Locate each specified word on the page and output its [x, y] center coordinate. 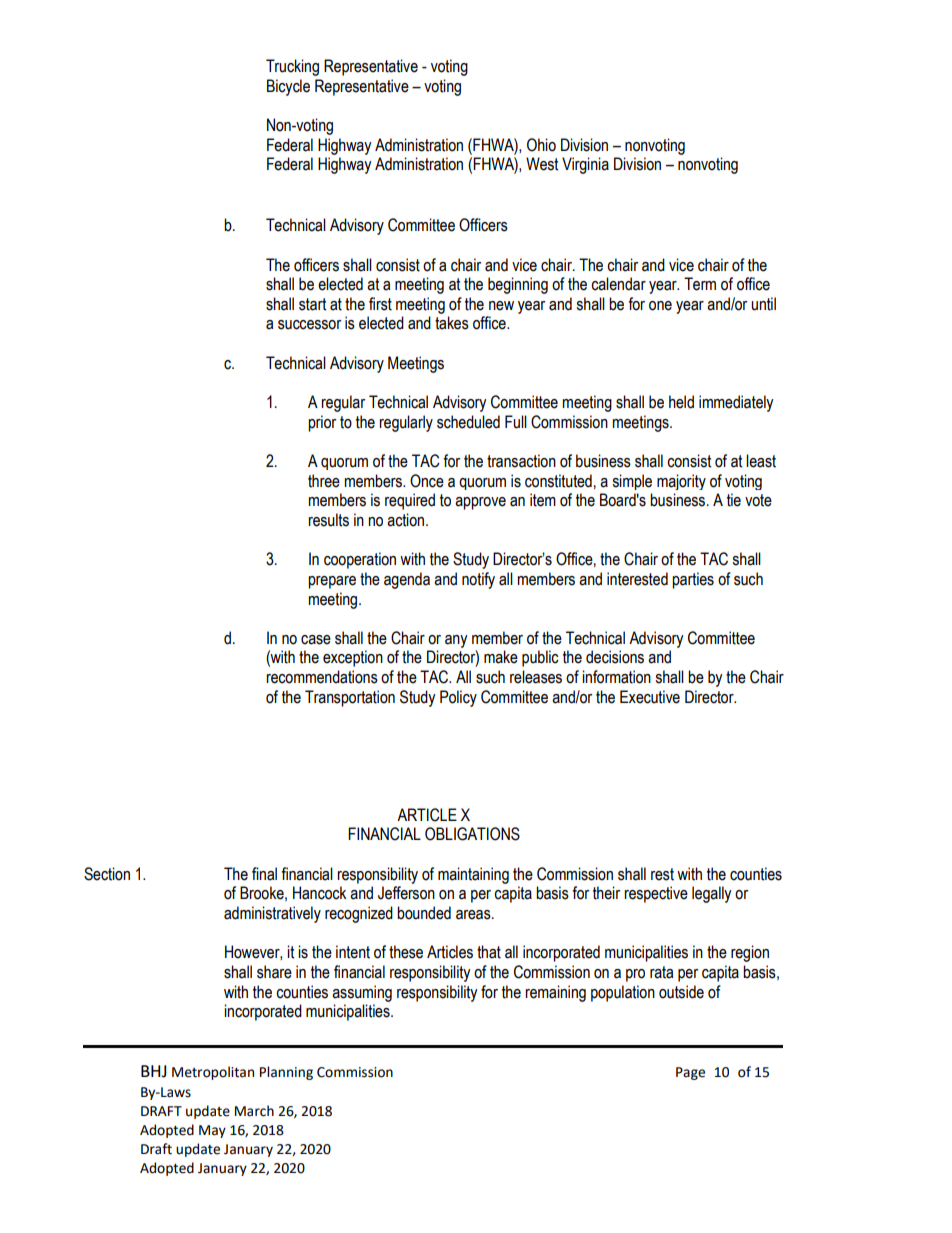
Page [690, 1073]
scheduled [468, 422]
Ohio [541, 145]
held [681, 402]
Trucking [292, 67]
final [264, 874]
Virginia [585, 165]
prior [322, 423]
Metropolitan [213, 1073]
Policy [458, 698]
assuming [362, 993]
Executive [650, 697]
